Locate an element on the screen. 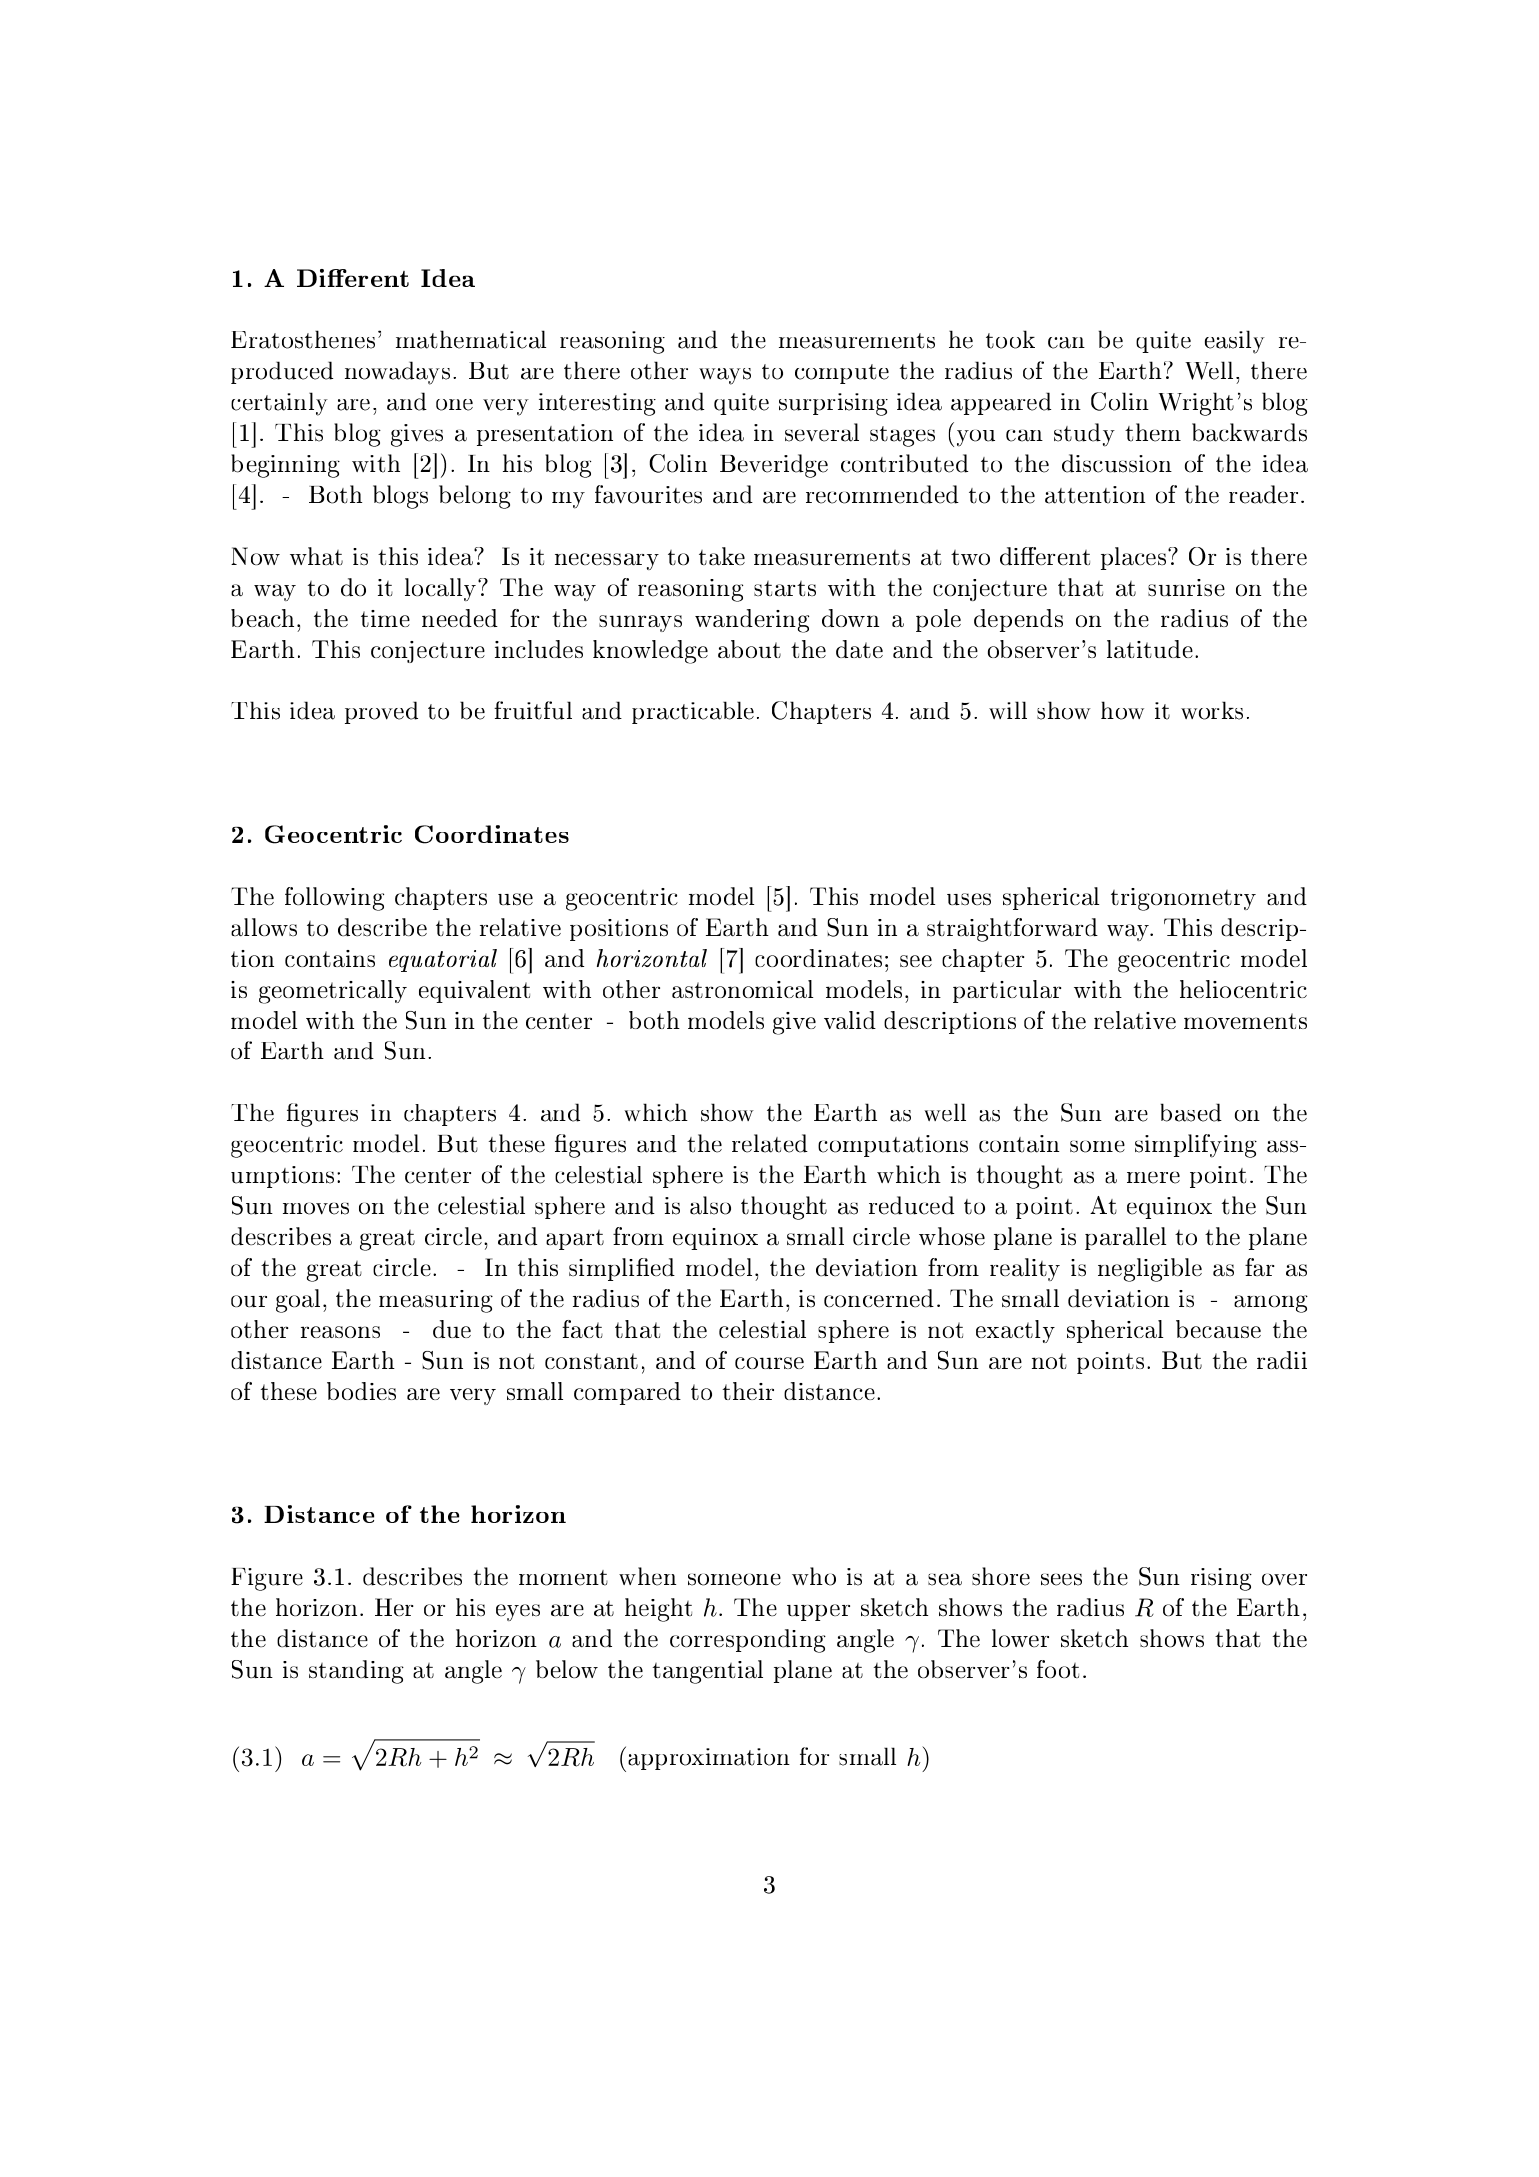 Image resolution: width=1539 pixels, height=2177 pixels. because is located at coordinates (1218, 1329).
